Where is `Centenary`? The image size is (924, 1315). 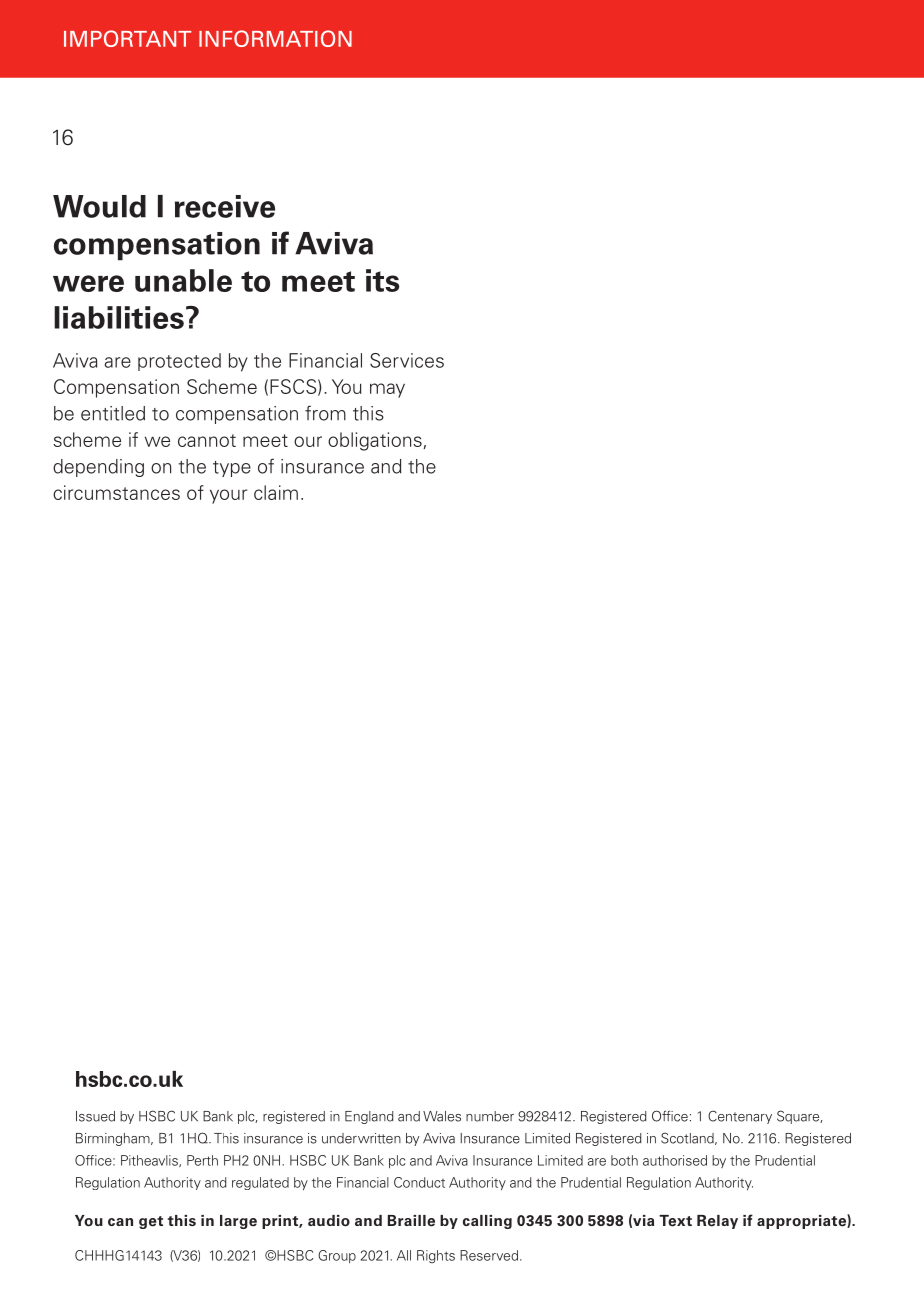
Centenary is located at coordinates (740, 1117).
